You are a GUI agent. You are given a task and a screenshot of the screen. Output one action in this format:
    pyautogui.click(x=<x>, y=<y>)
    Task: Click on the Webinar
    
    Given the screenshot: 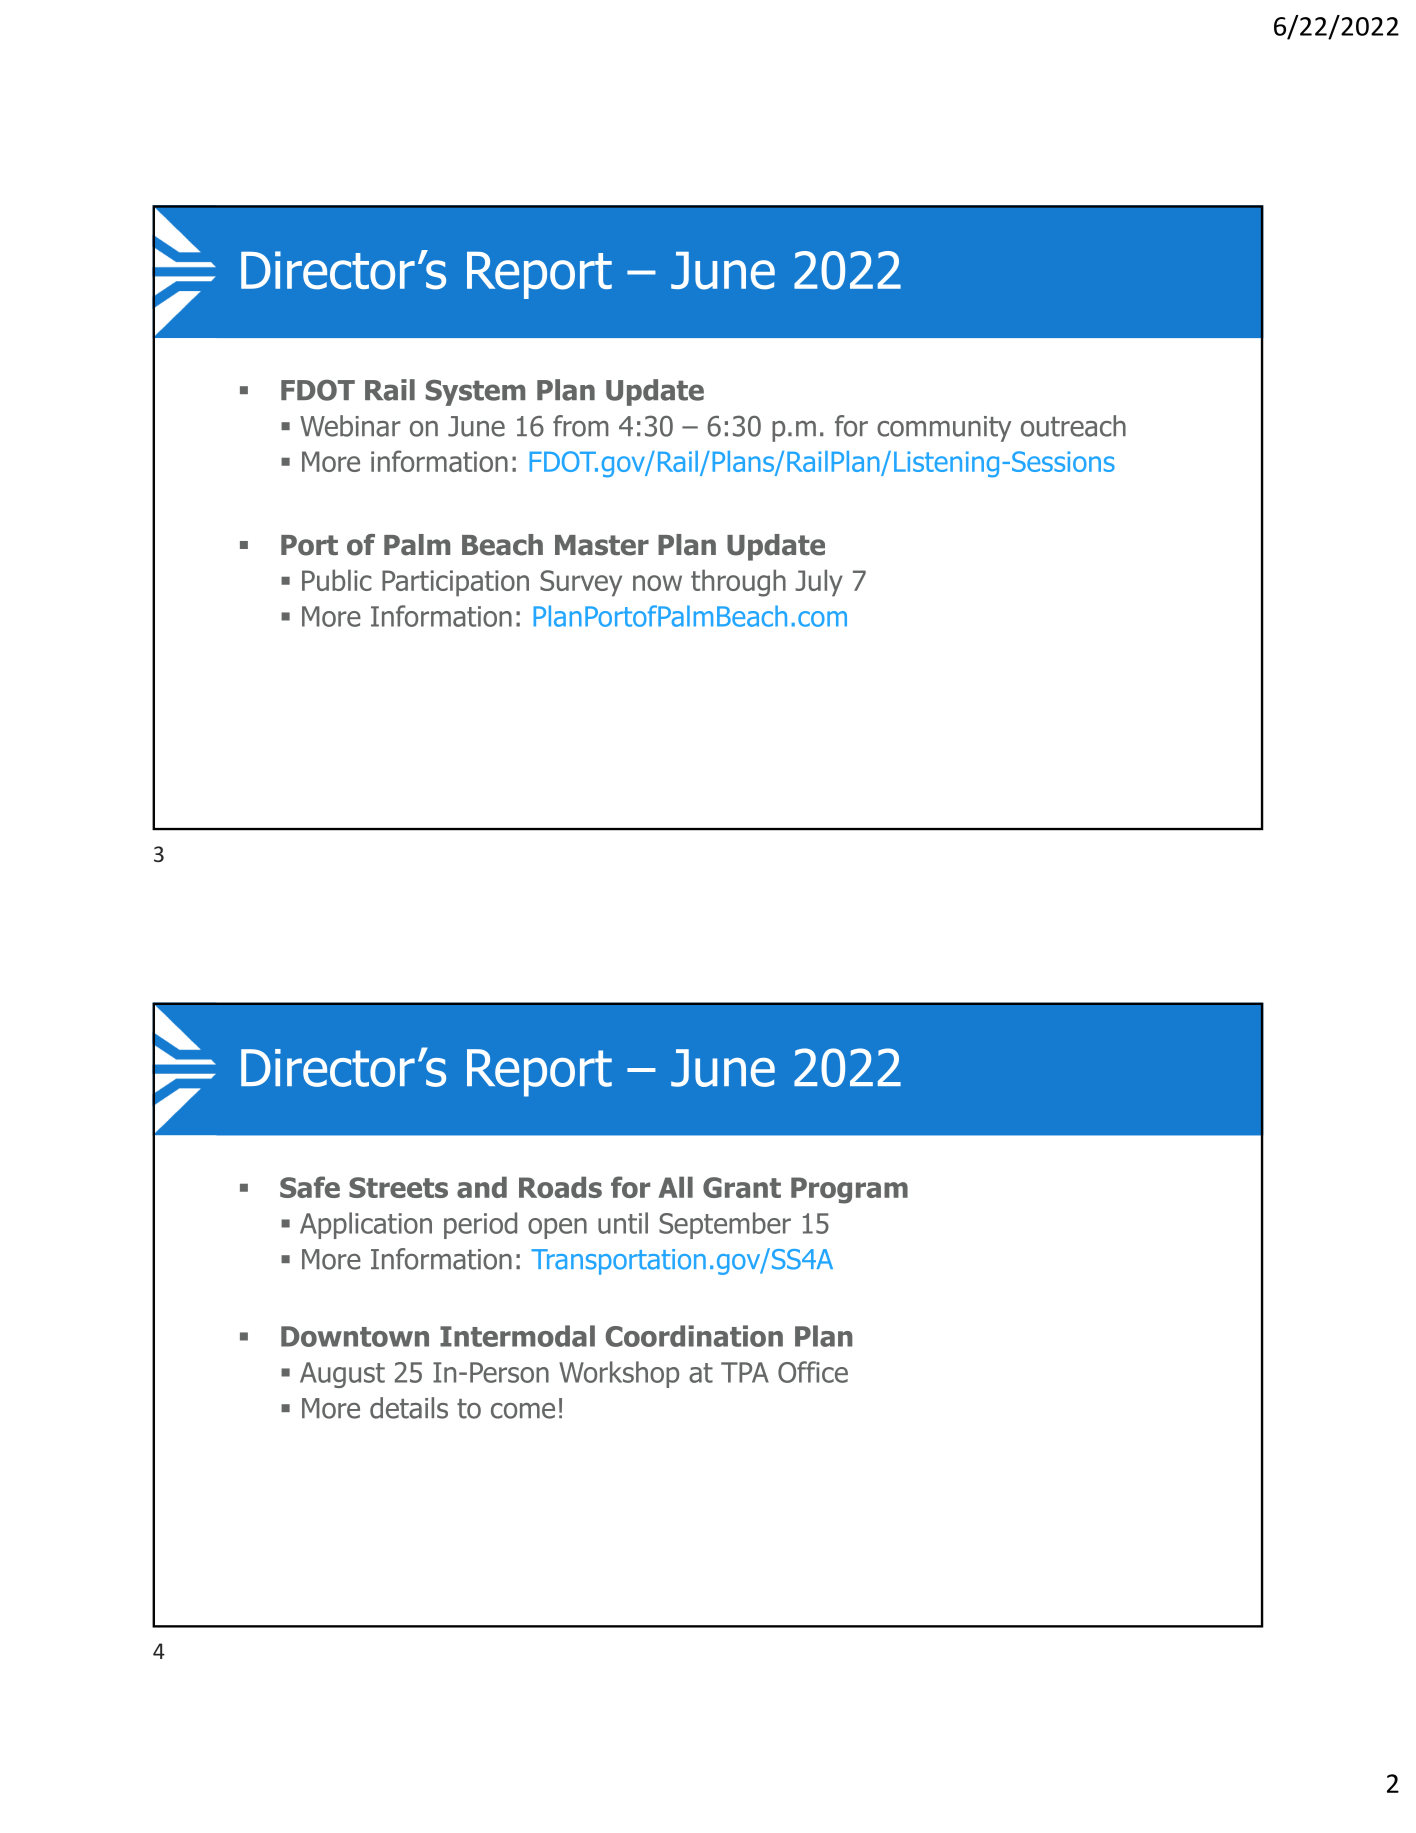 What is the action you would take?
    pyautogui.click(x=350, y=426)
